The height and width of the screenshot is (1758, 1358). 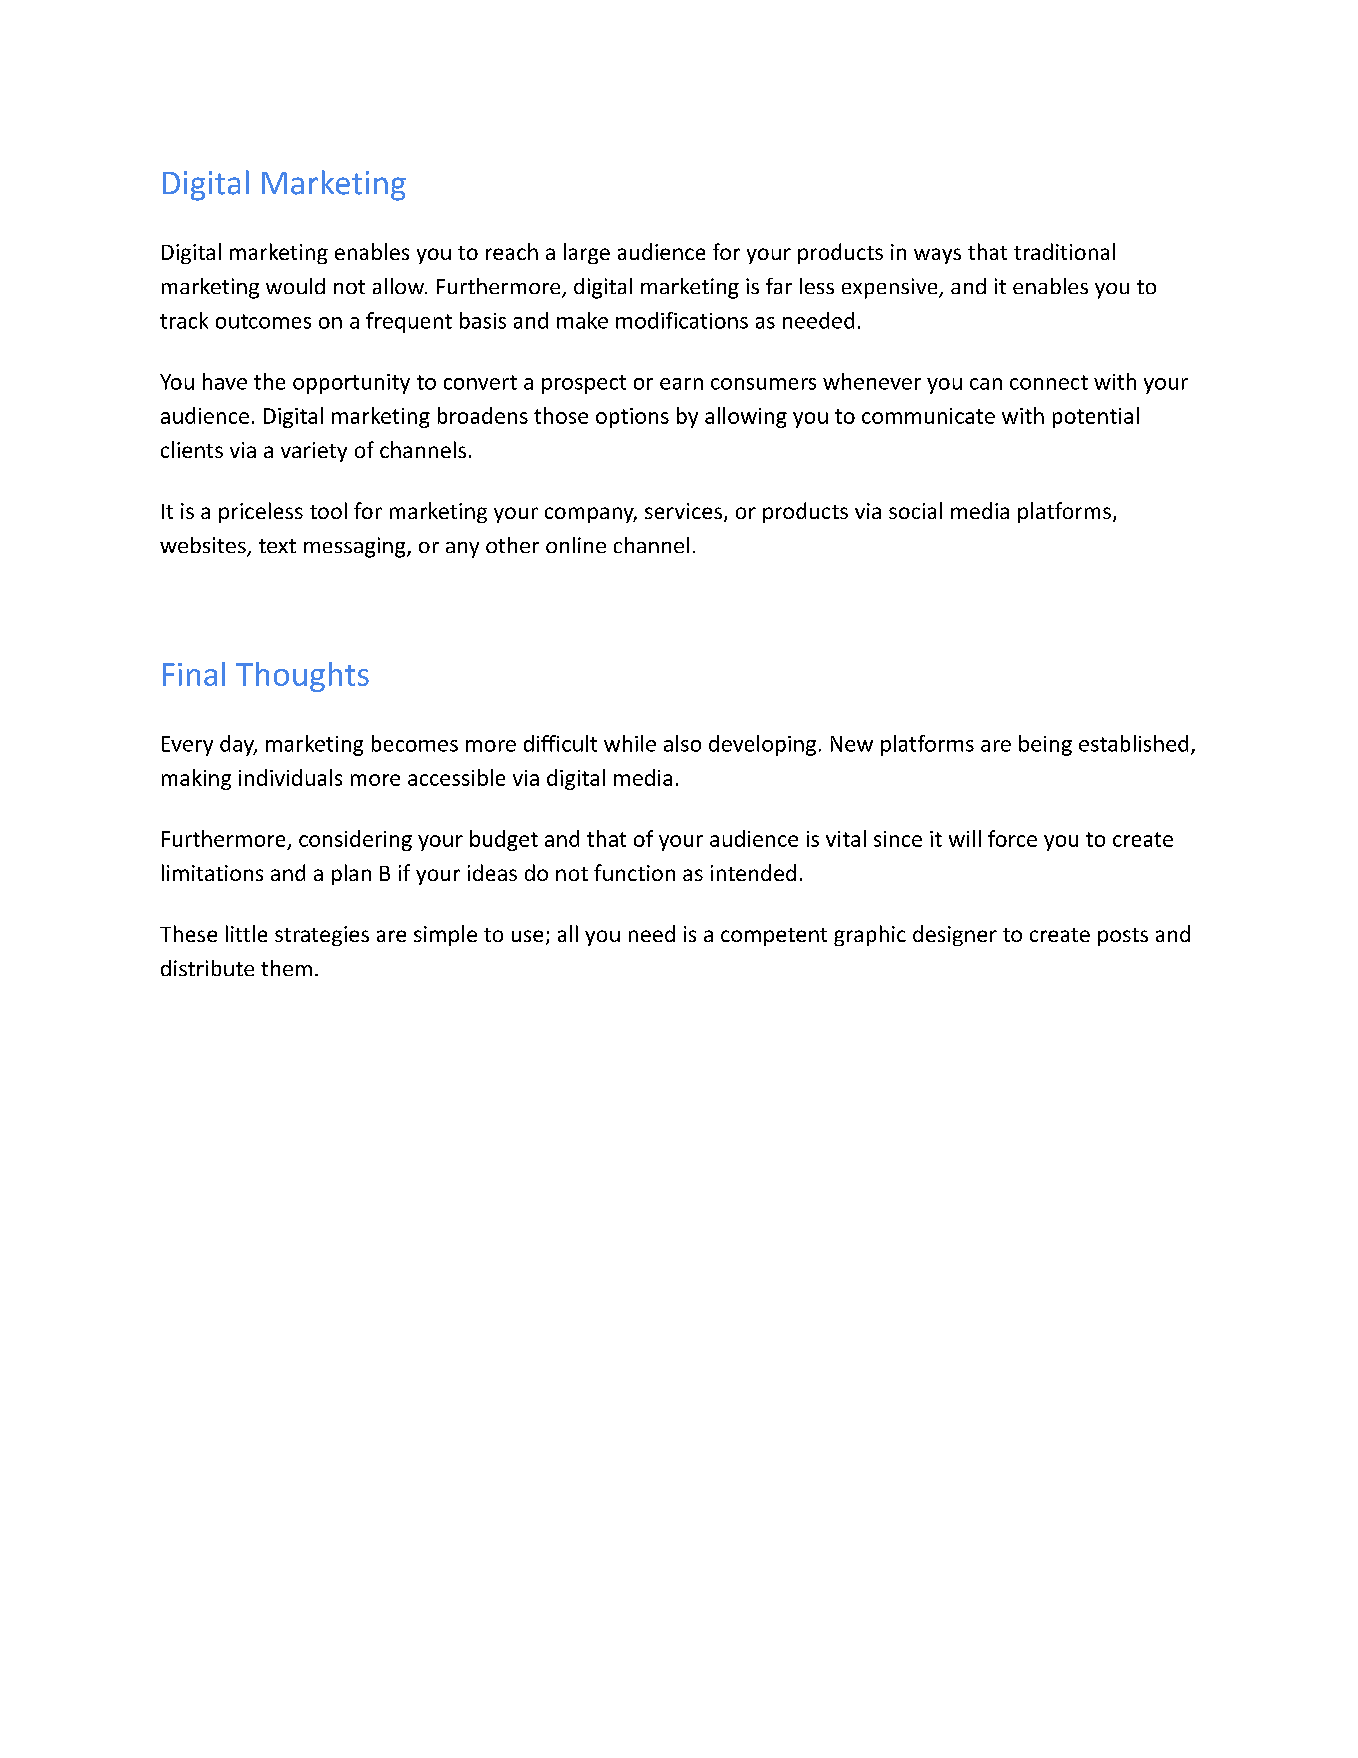 I want to click on can, so click(x=986, y=384).
